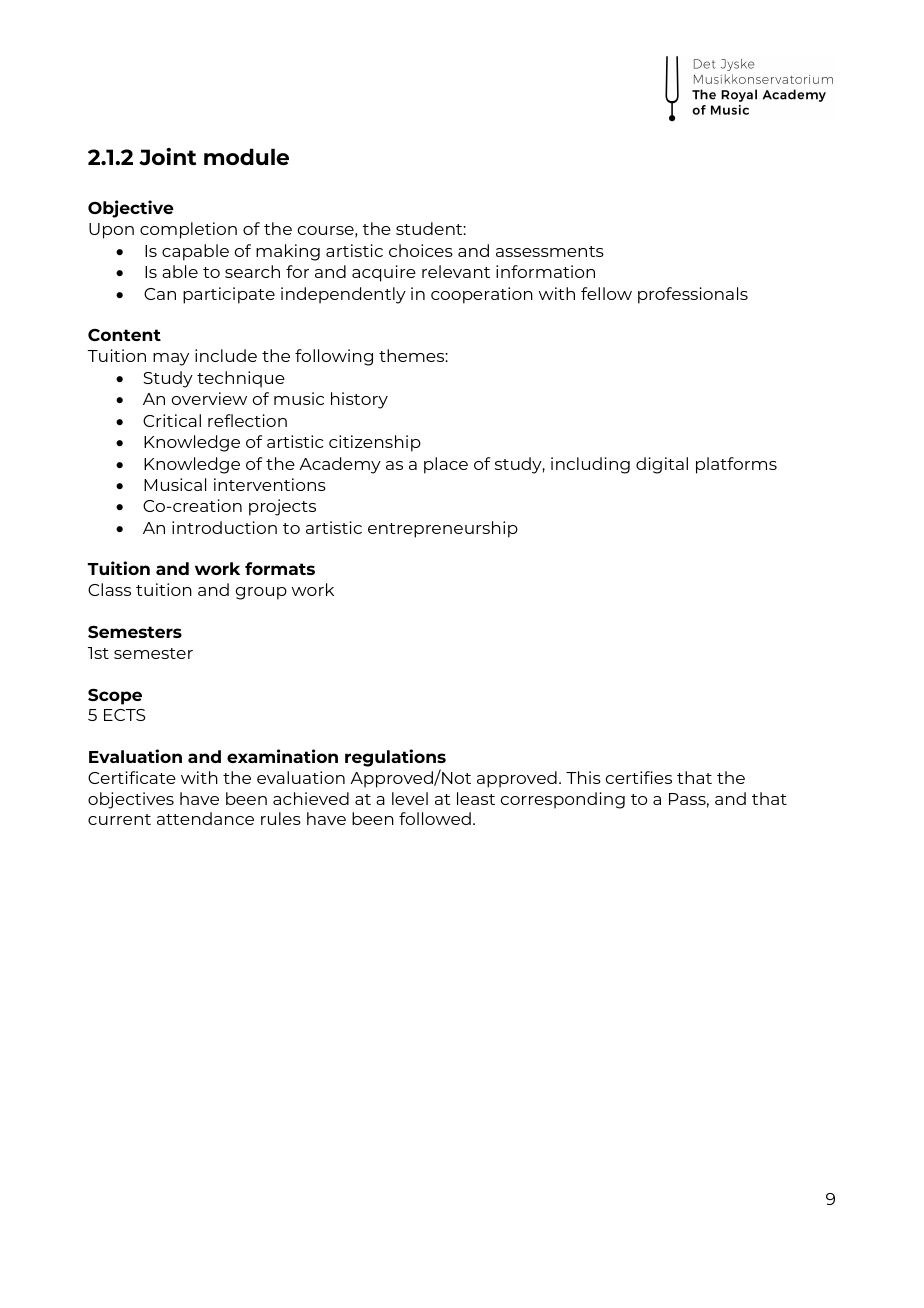 The image size is (924, 1308). Describe the element at coordinates (482, 295) in the document. I see `cooperation` at that location.
